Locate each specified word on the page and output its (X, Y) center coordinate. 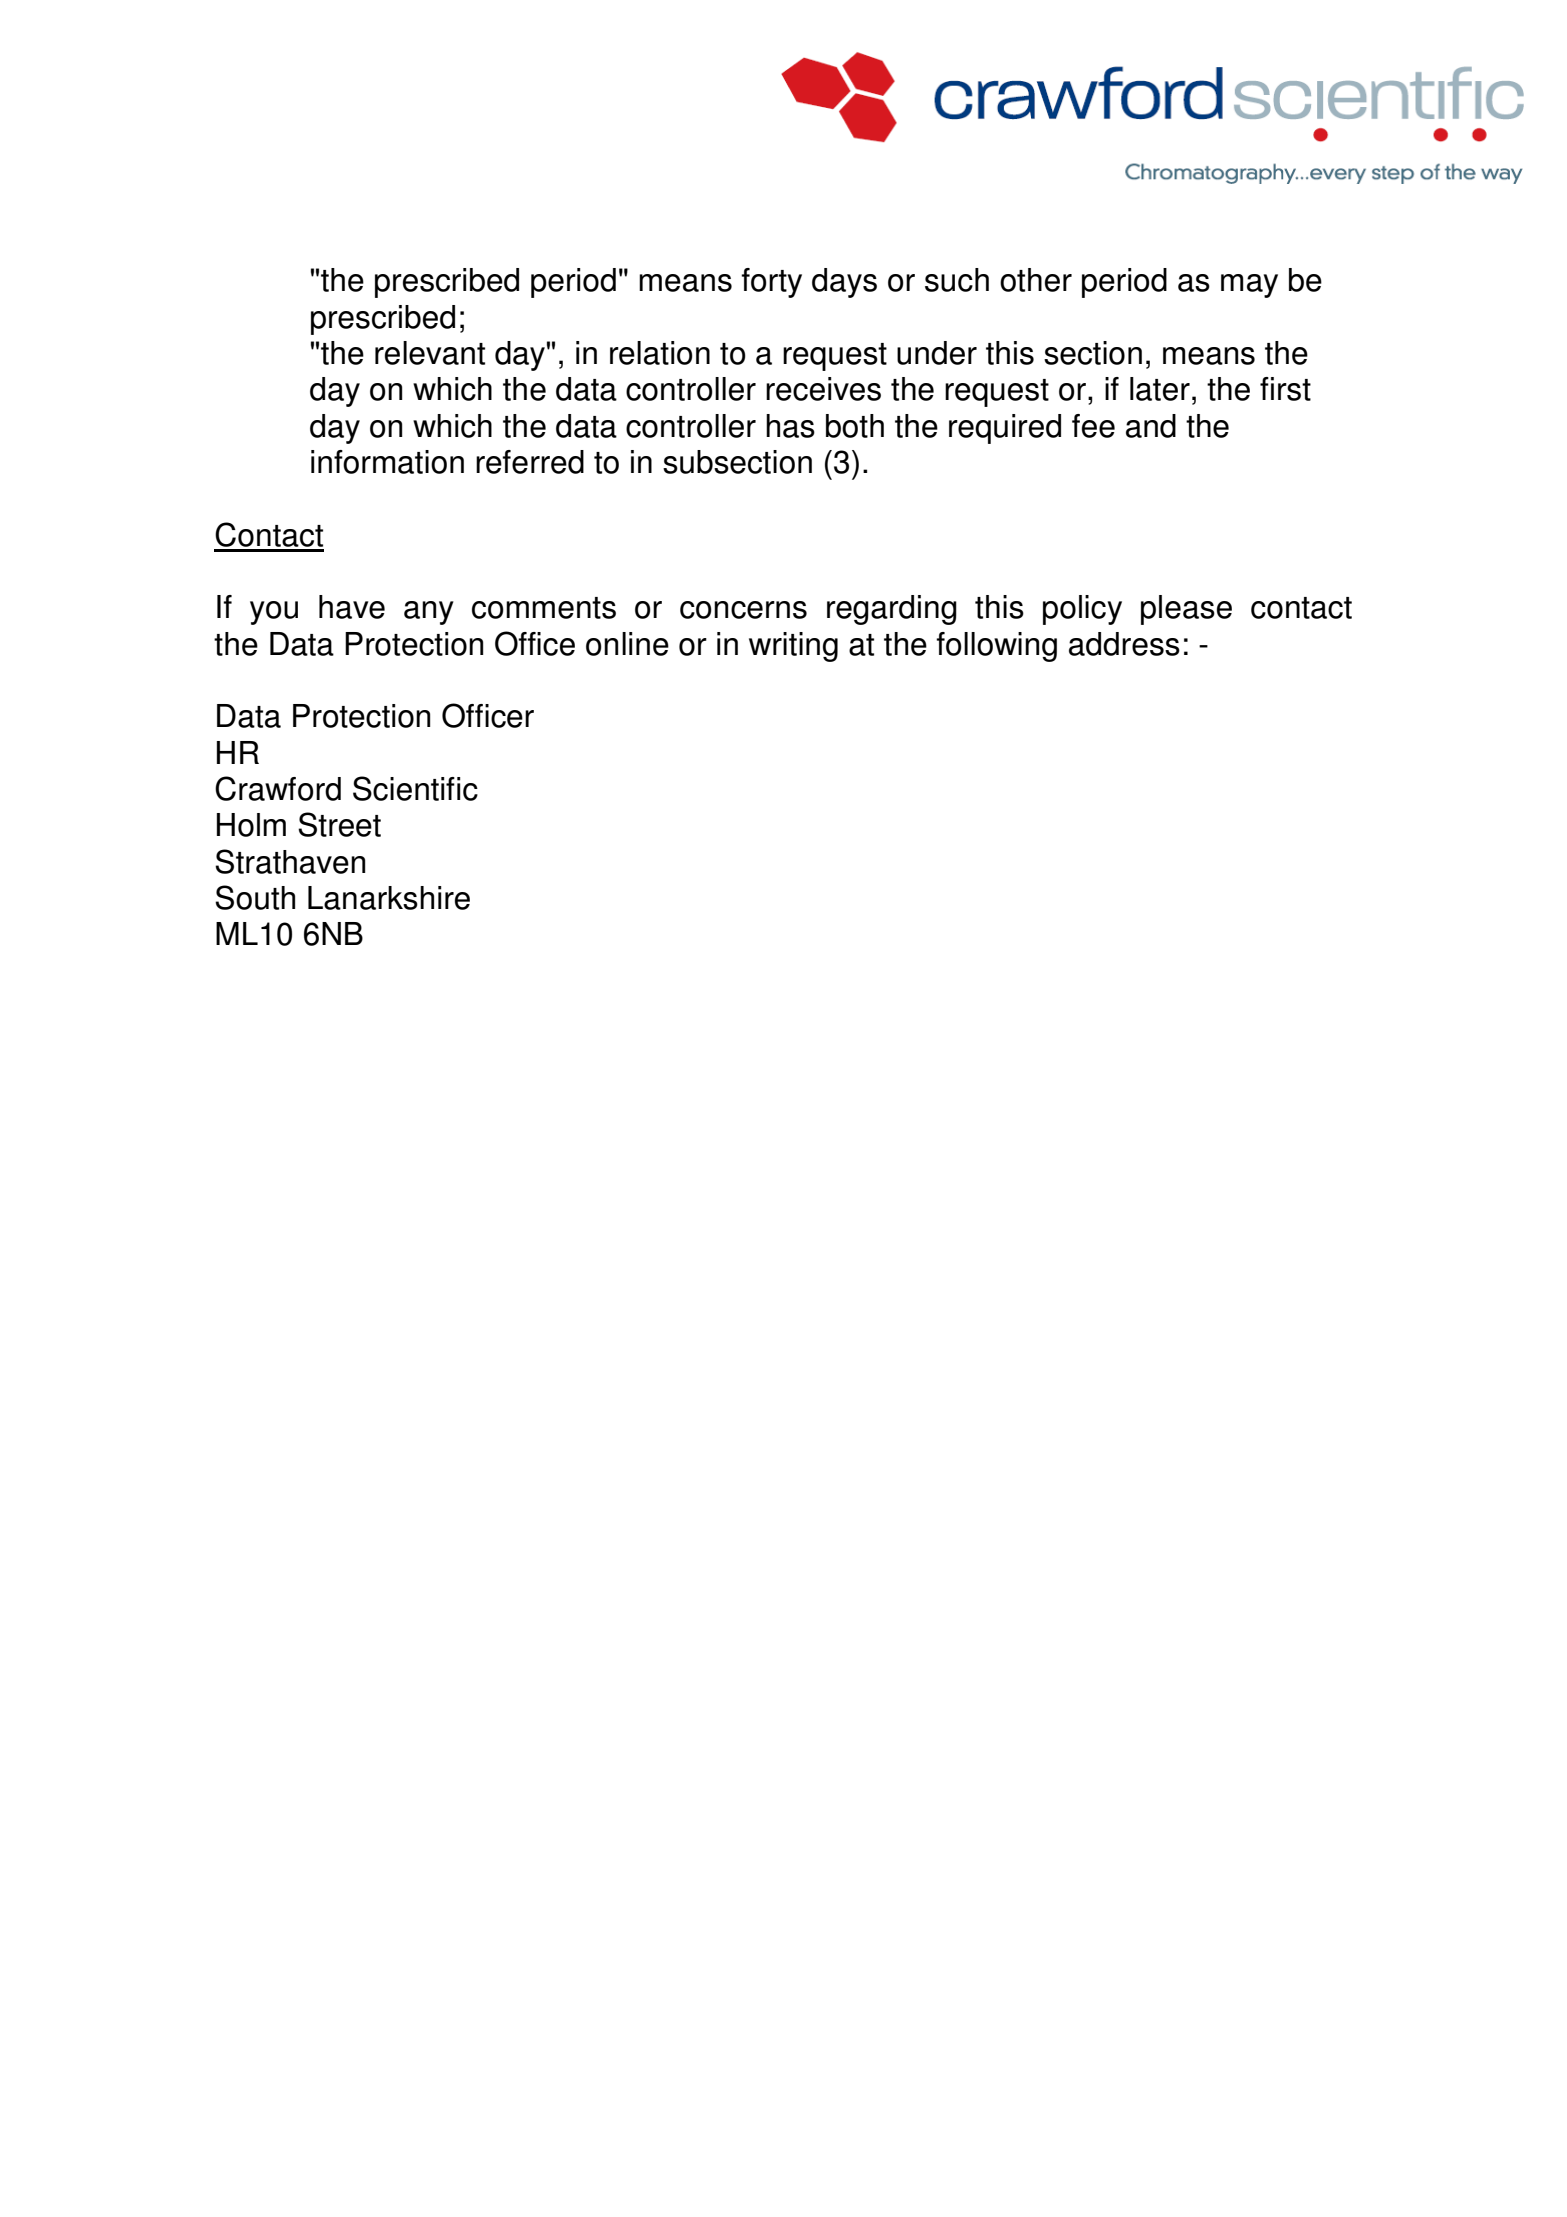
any (429, 613)
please (1186, 610)
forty (771, 283)
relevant (430, 353)
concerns (743, 610)
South (255, 897)
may (1249, 286)
